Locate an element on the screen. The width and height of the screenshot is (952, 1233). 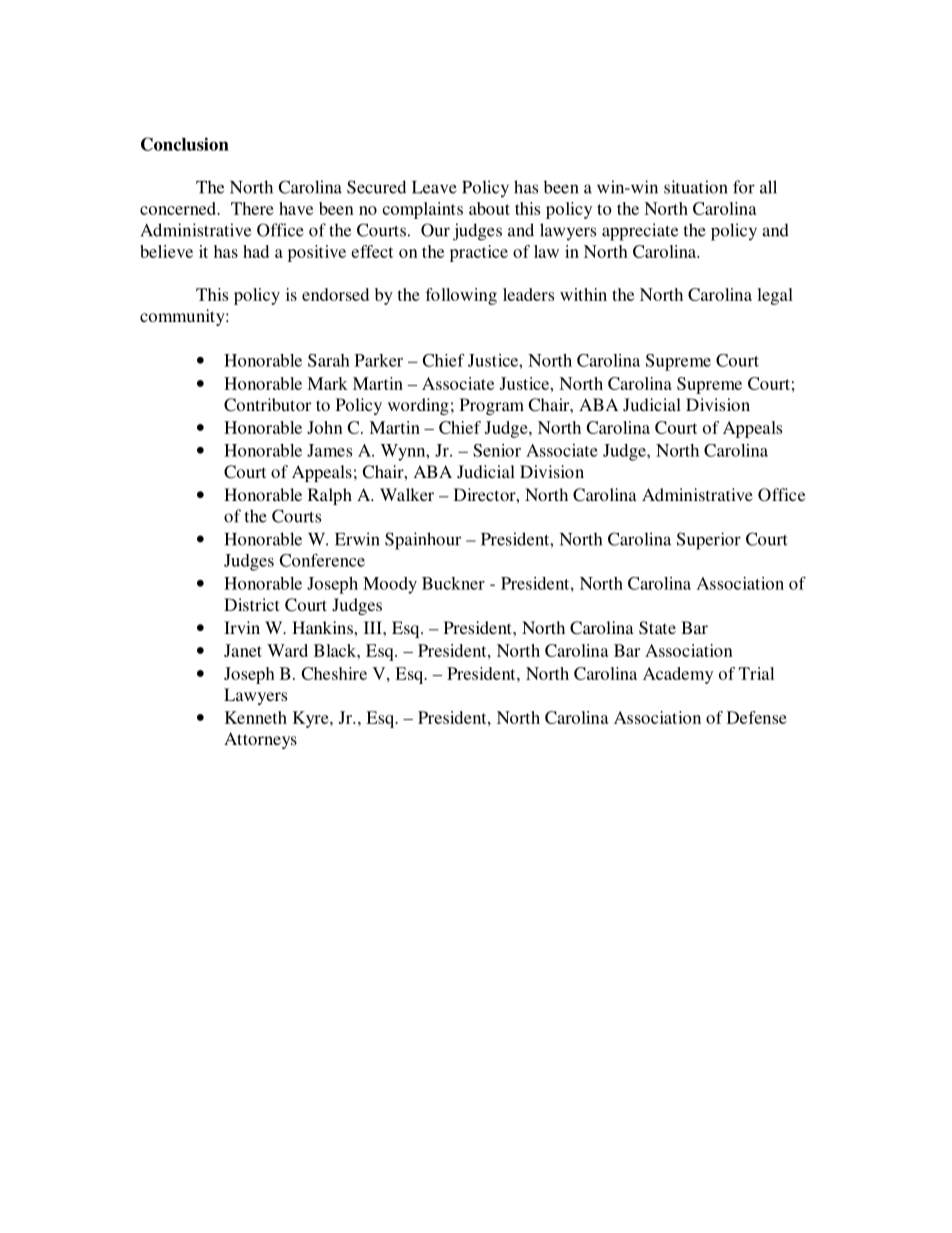
Contributor is located at coordinates (267, 405).
